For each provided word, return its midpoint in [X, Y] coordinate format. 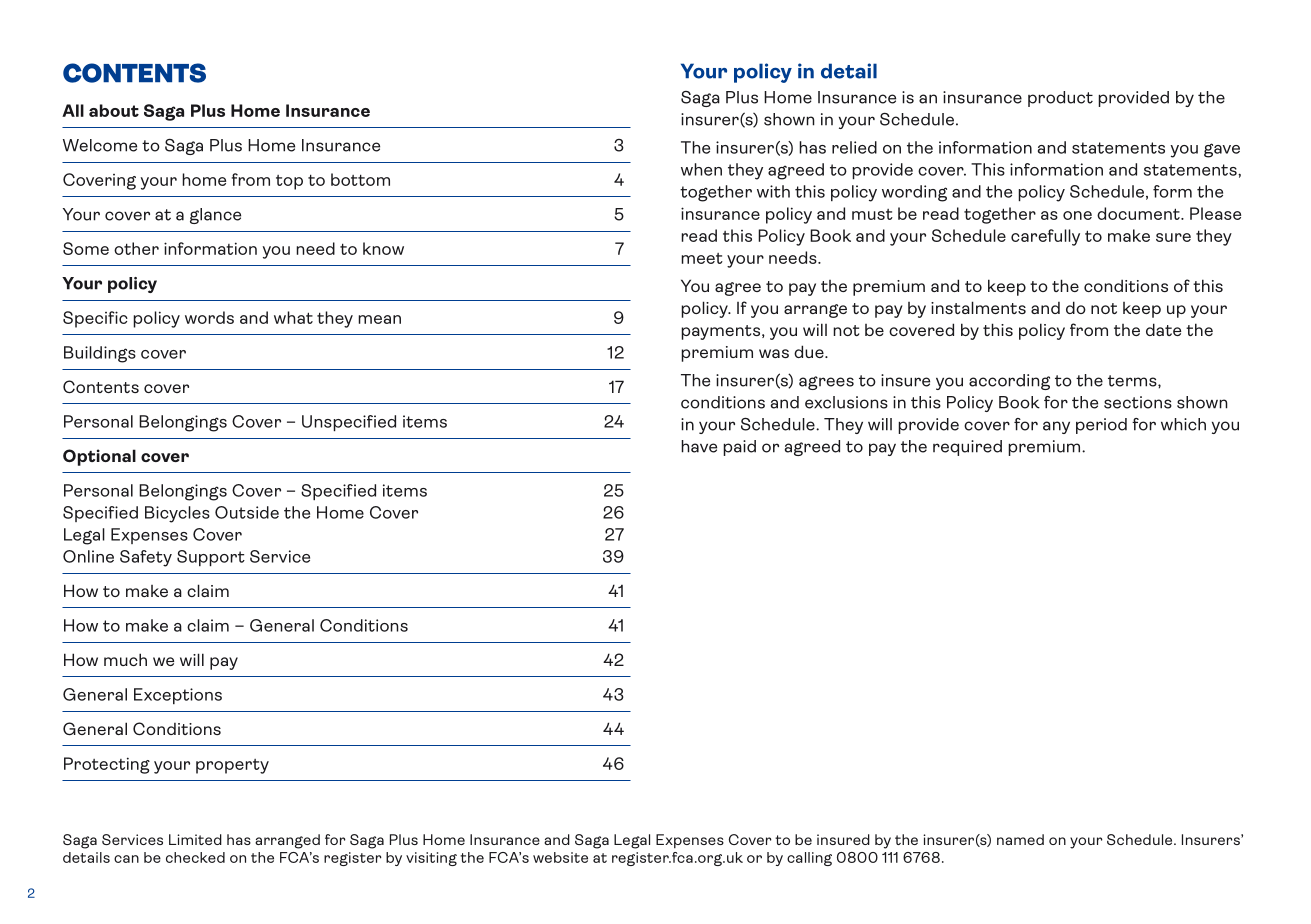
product [1060, 99]
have [699, 446]
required [967, 448]
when [701, 169]
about [114, 110]
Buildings [100, 354]
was [774, 353]
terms [1133, 381]
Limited [195, 839]
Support [211, 558]
